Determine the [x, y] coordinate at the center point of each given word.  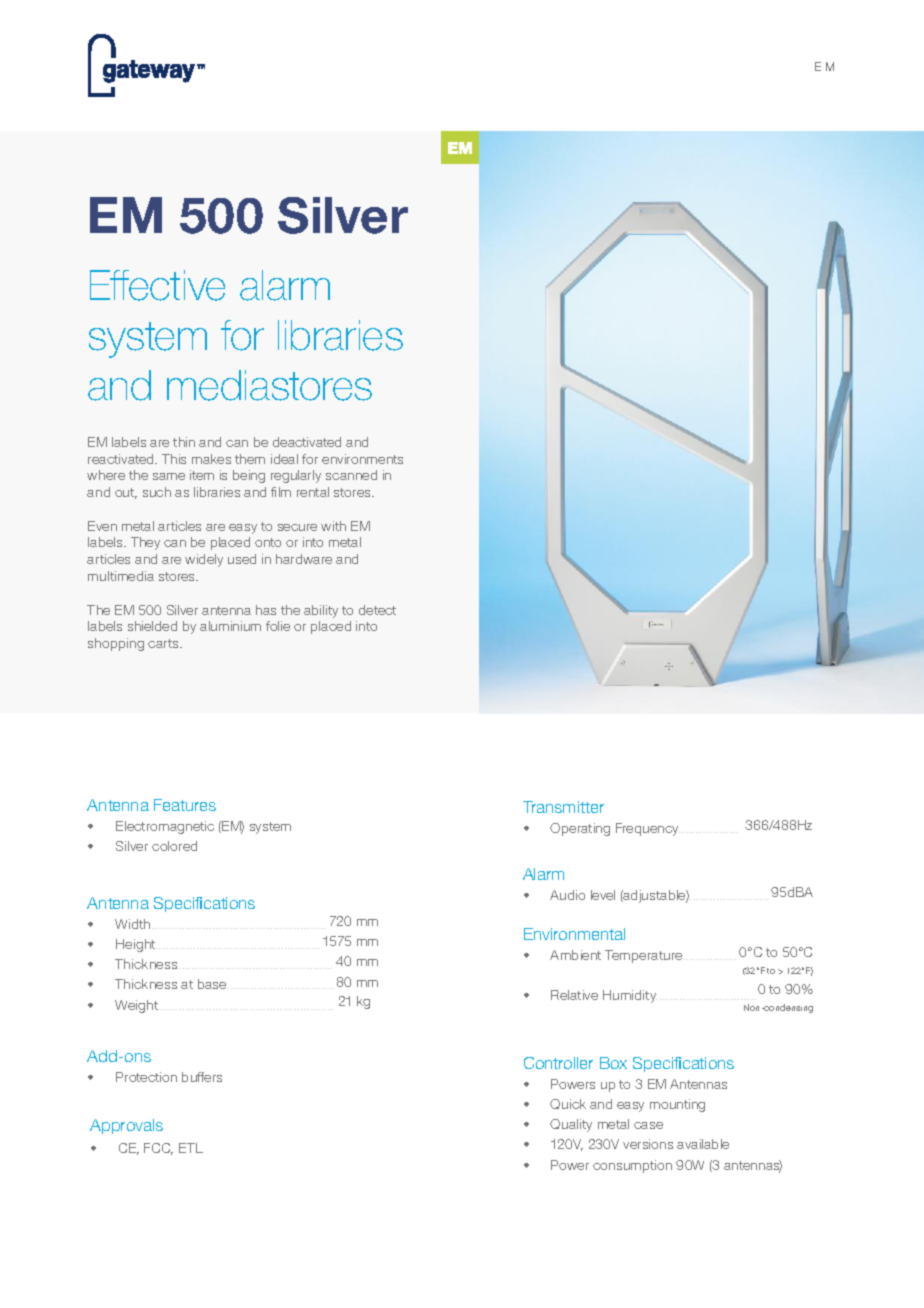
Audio [567, 895]
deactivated [307, 442]
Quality [571, 1125]
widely [204, 560]
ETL [191, 1148]
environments [362, 459]
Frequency [647, 829]
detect [377, 610]
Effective [157, 285]
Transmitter [563, 807]
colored [174, 846]
